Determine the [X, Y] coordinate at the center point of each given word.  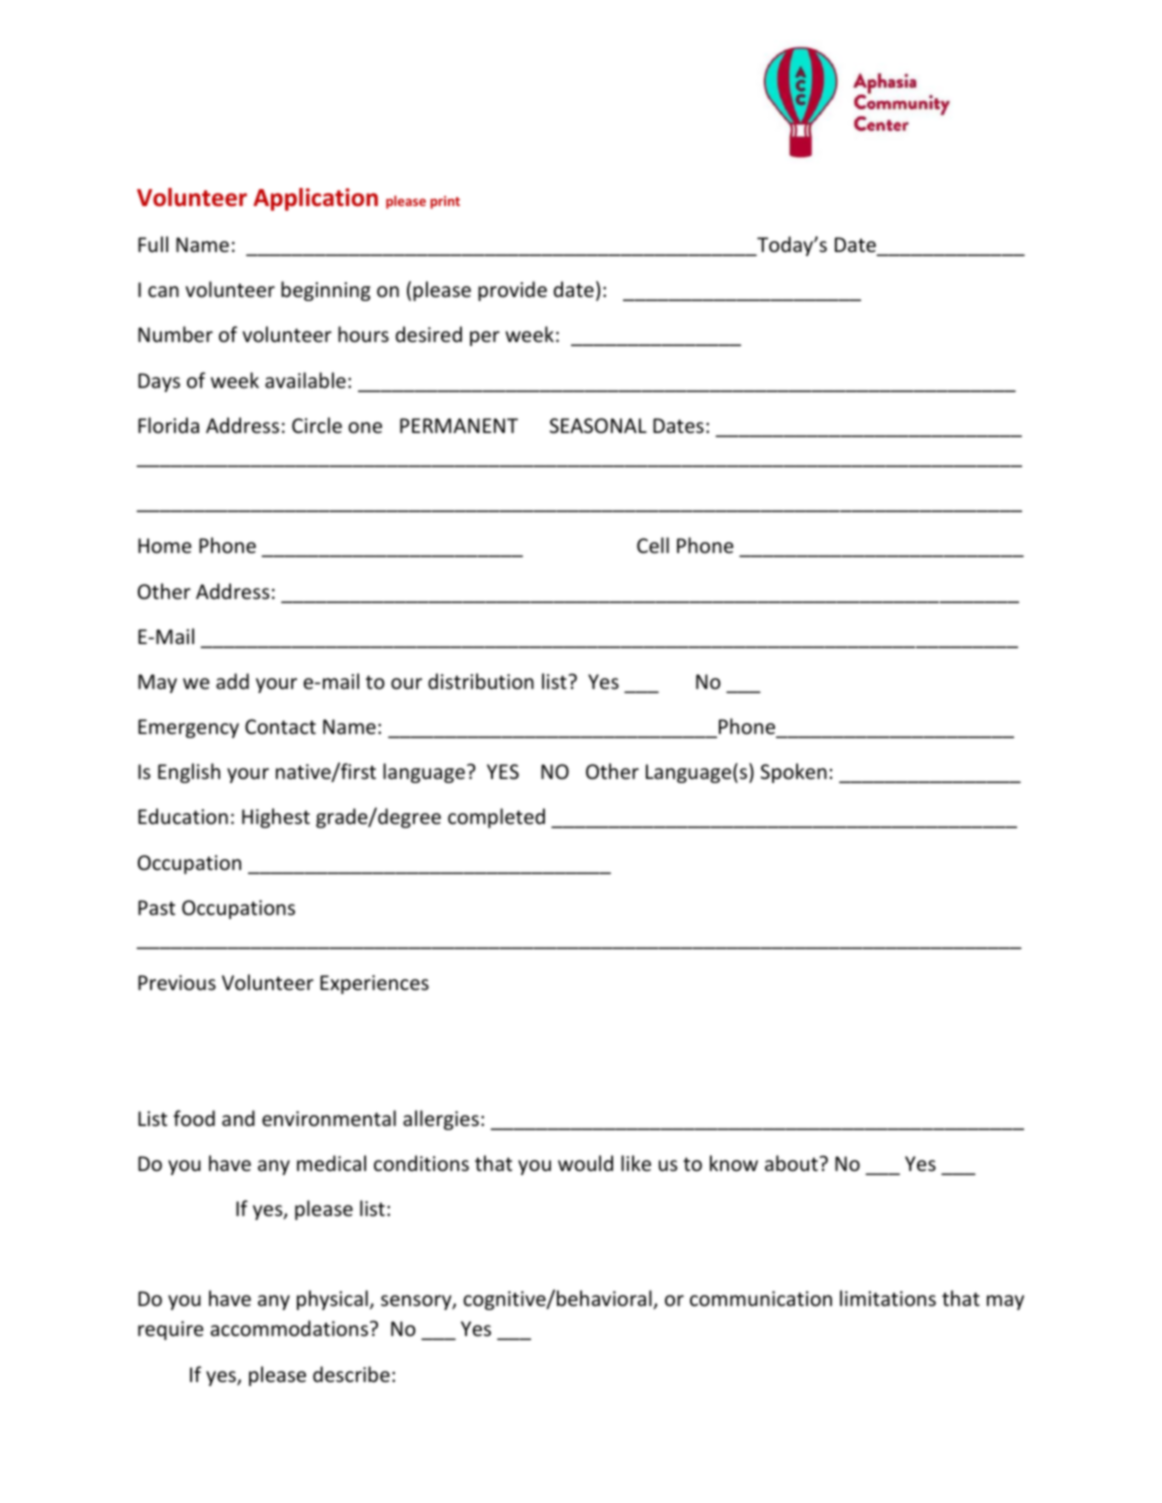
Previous [177, 983]
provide [512, 291]
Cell [653, 545]
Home [164, 546]
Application [315, 199]
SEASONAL [598, 426]
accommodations [291, 1328]
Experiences [374, 984]
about [792, 1163]
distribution [481, 681]
